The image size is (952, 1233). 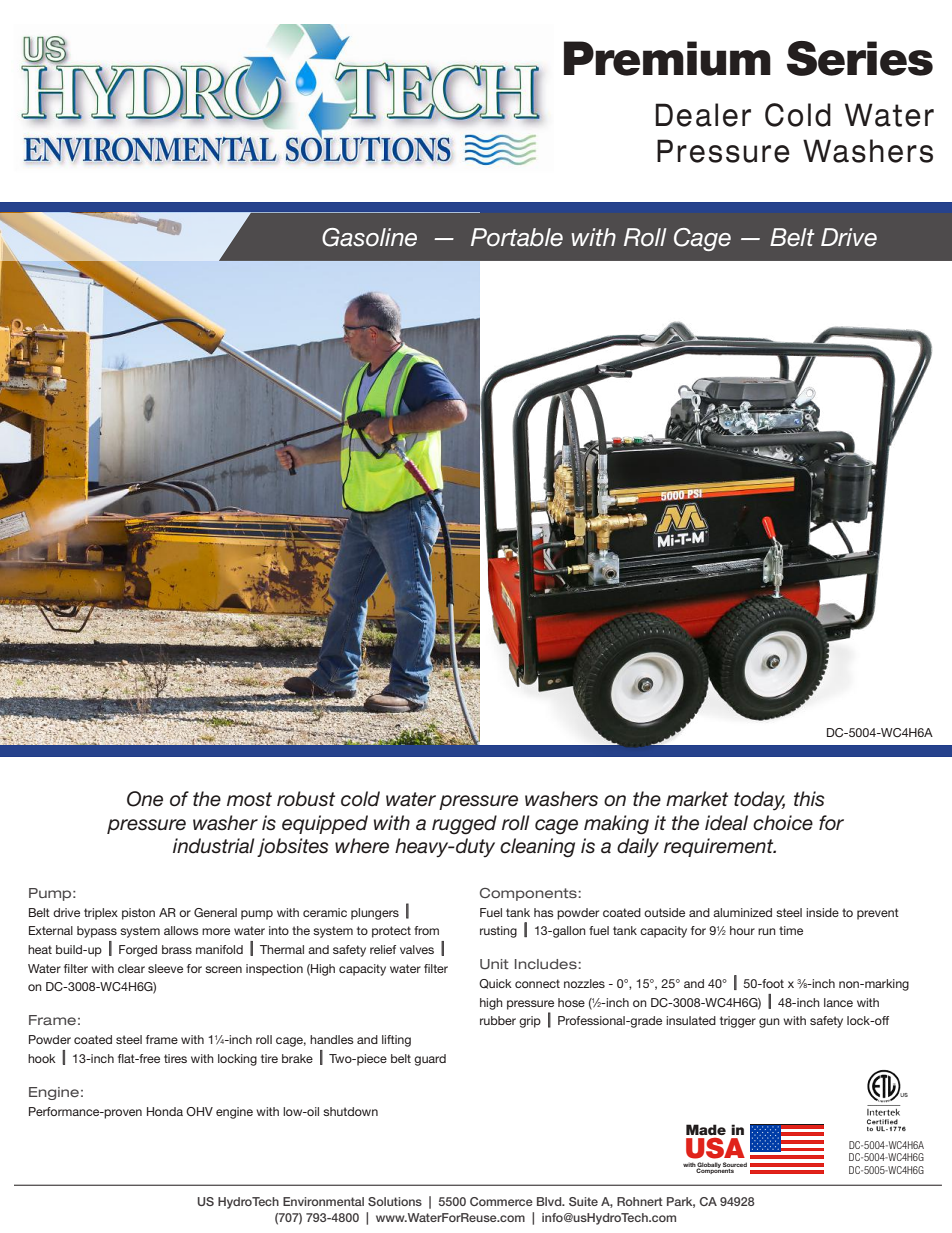 What do you see at coordinates (667, 58) in the image?
I see `Premium` at bounding box center [667, 58].
